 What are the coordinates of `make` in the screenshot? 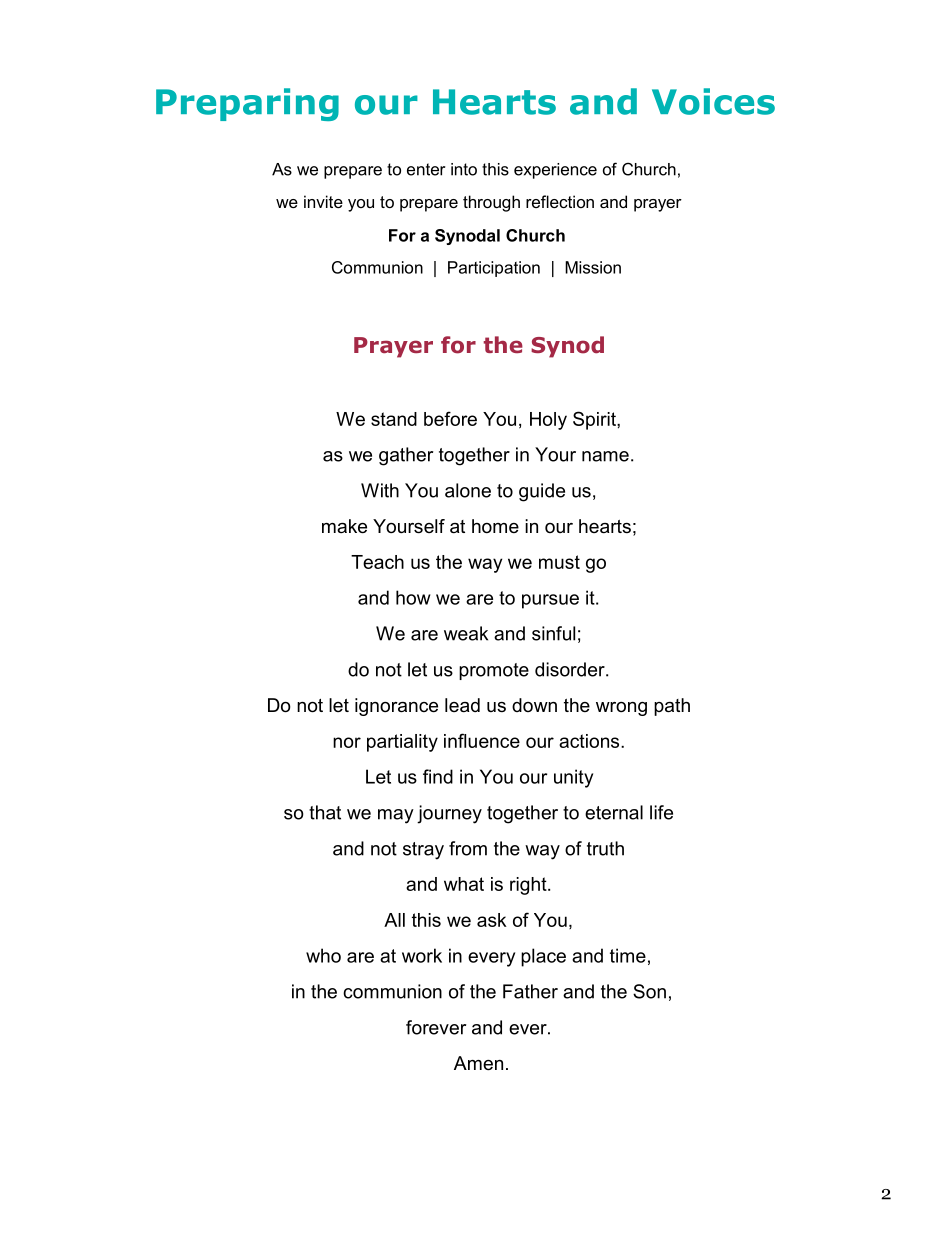 It's located at (344, 526).
